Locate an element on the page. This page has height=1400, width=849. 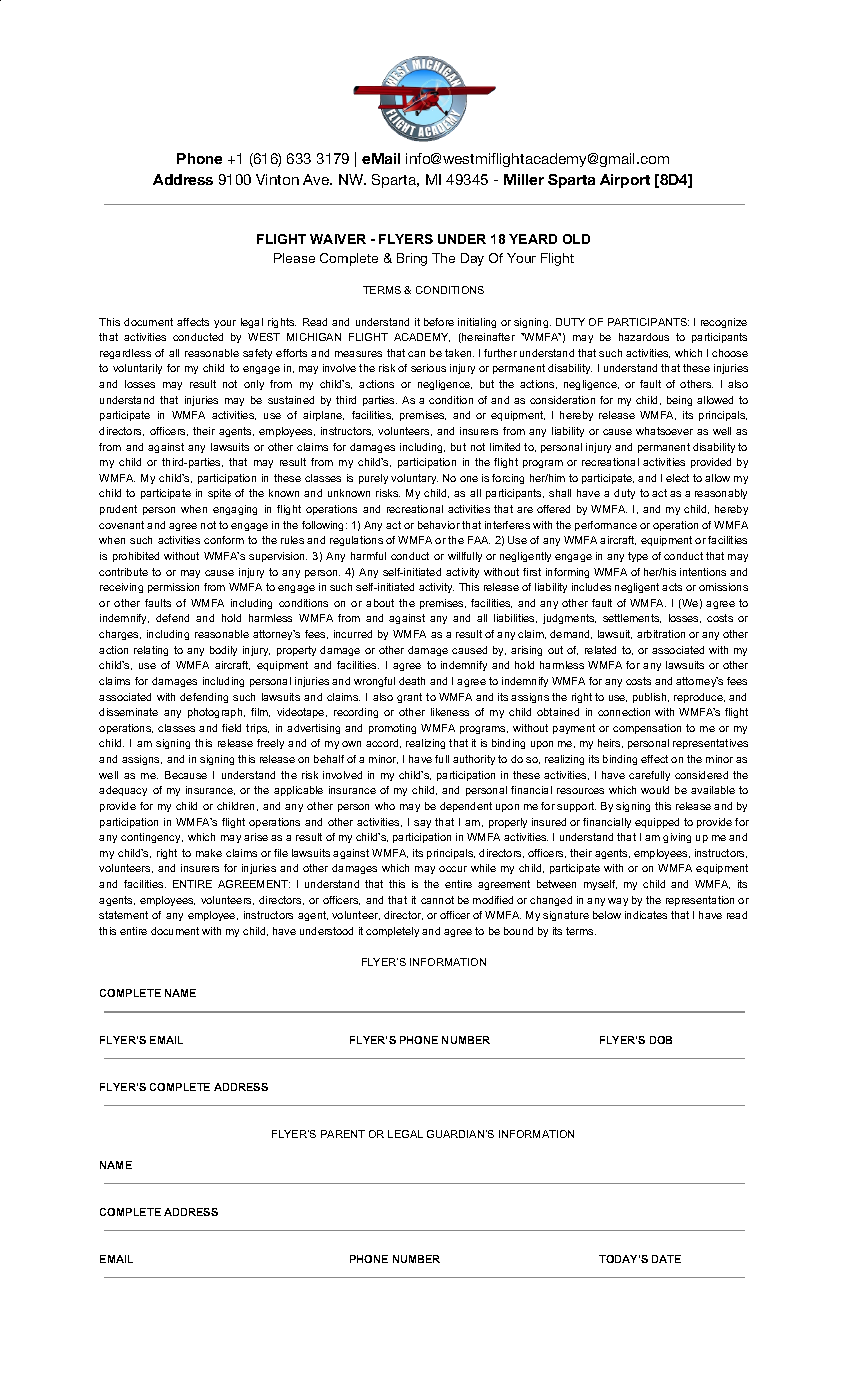
Bring is located at coordinates (412, 259).
